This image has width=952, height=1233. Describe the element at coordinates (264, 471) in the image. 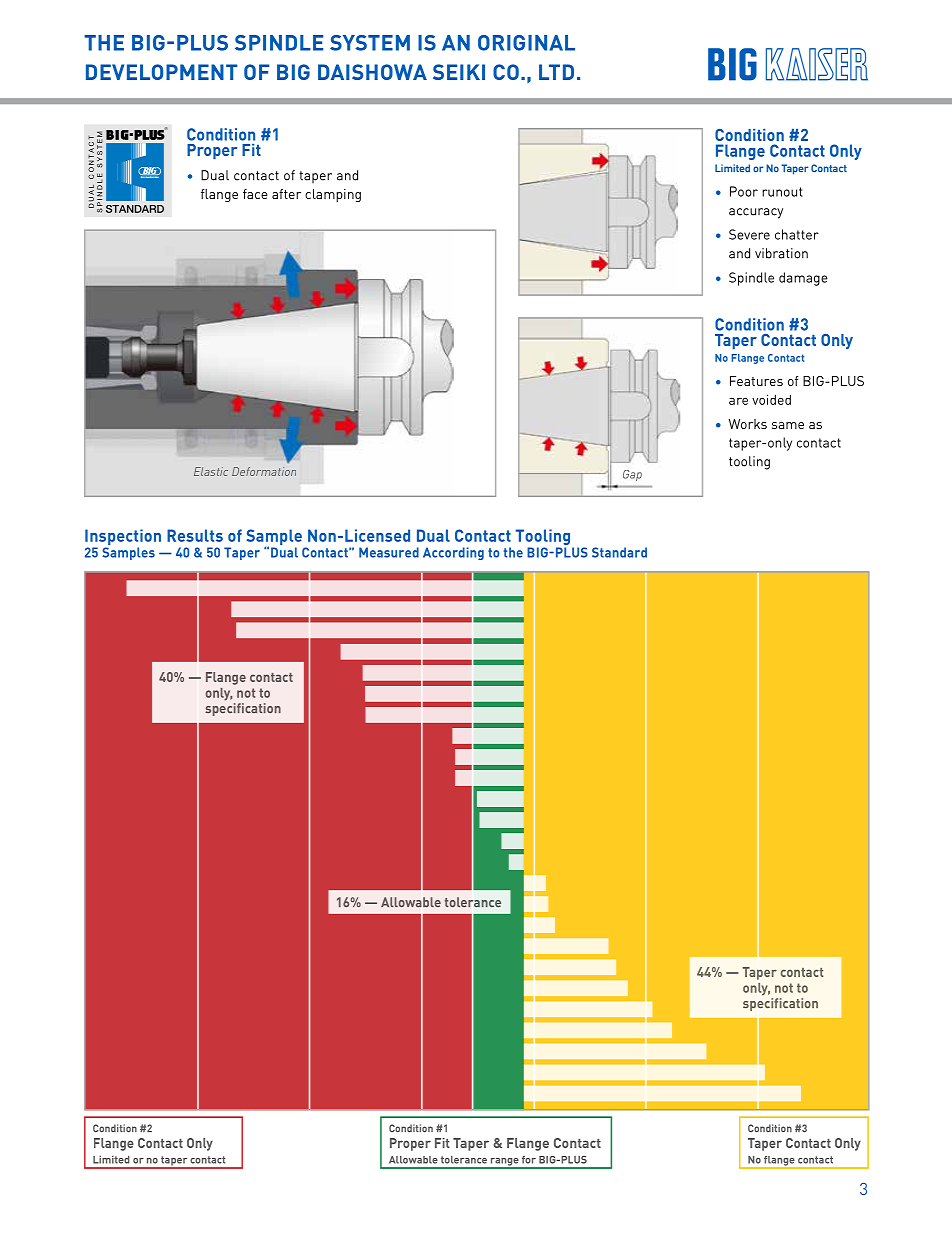

I see `Deformation` at that location.
